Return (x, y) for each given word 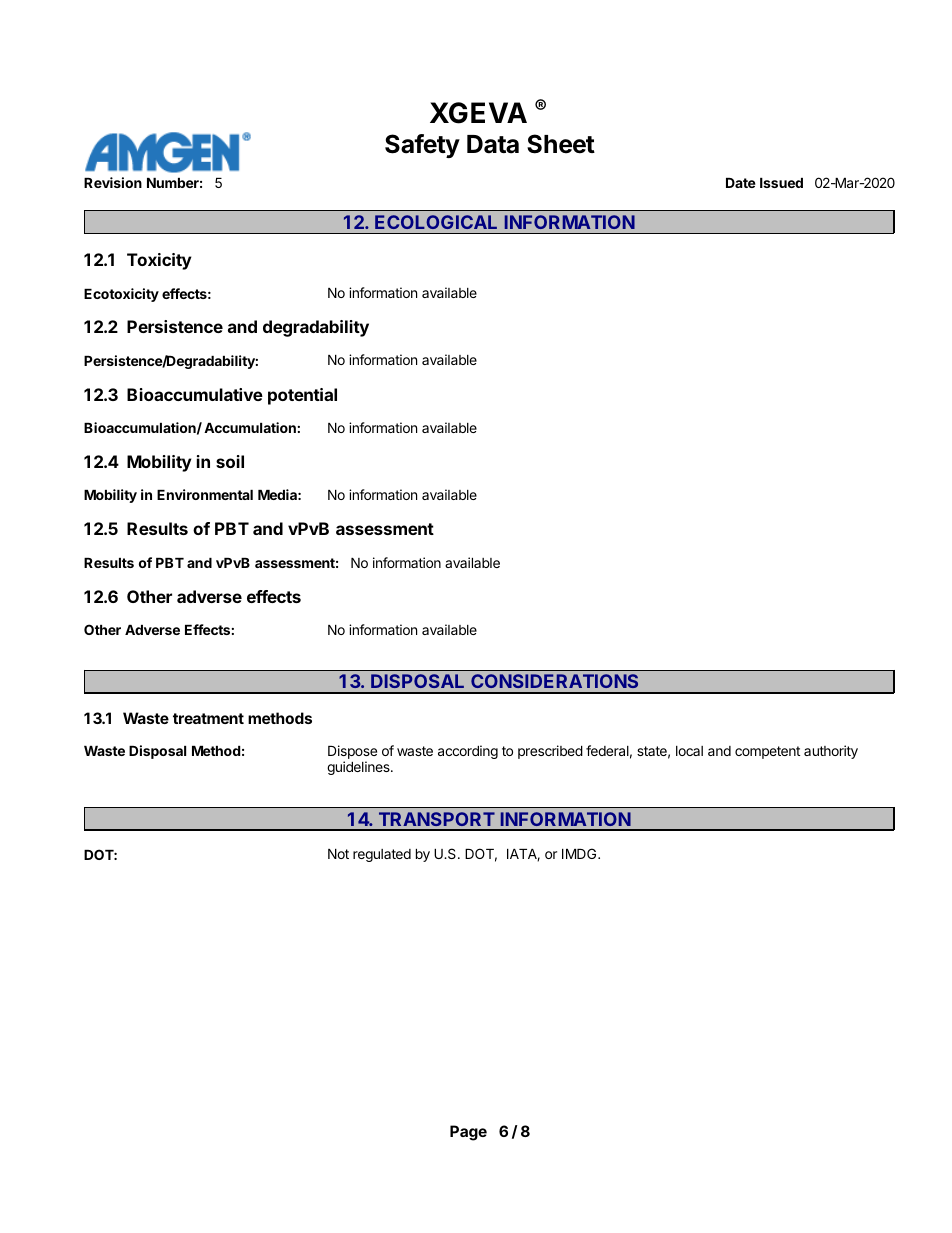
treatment (208, 718)
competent (767, 752)
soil (230, 461)
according (468, 752)
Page (468, 1133)
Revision (113, 182)
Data (493, 144)
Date (741, 183)
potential (302, 396)
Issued (781, 183)
